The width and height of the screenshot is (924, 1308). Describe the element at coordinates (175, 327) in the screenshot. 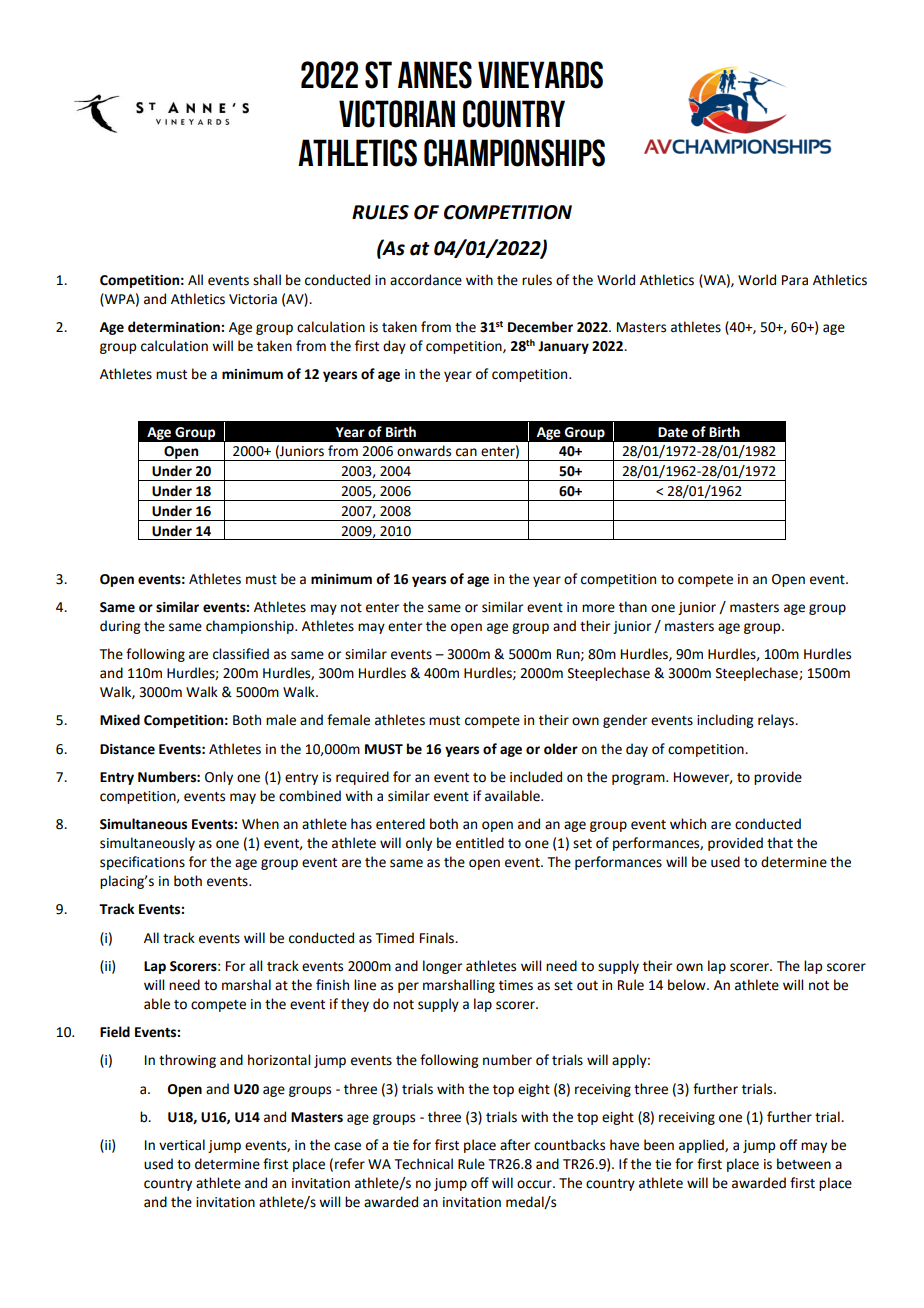

I see `determination` at that location.
